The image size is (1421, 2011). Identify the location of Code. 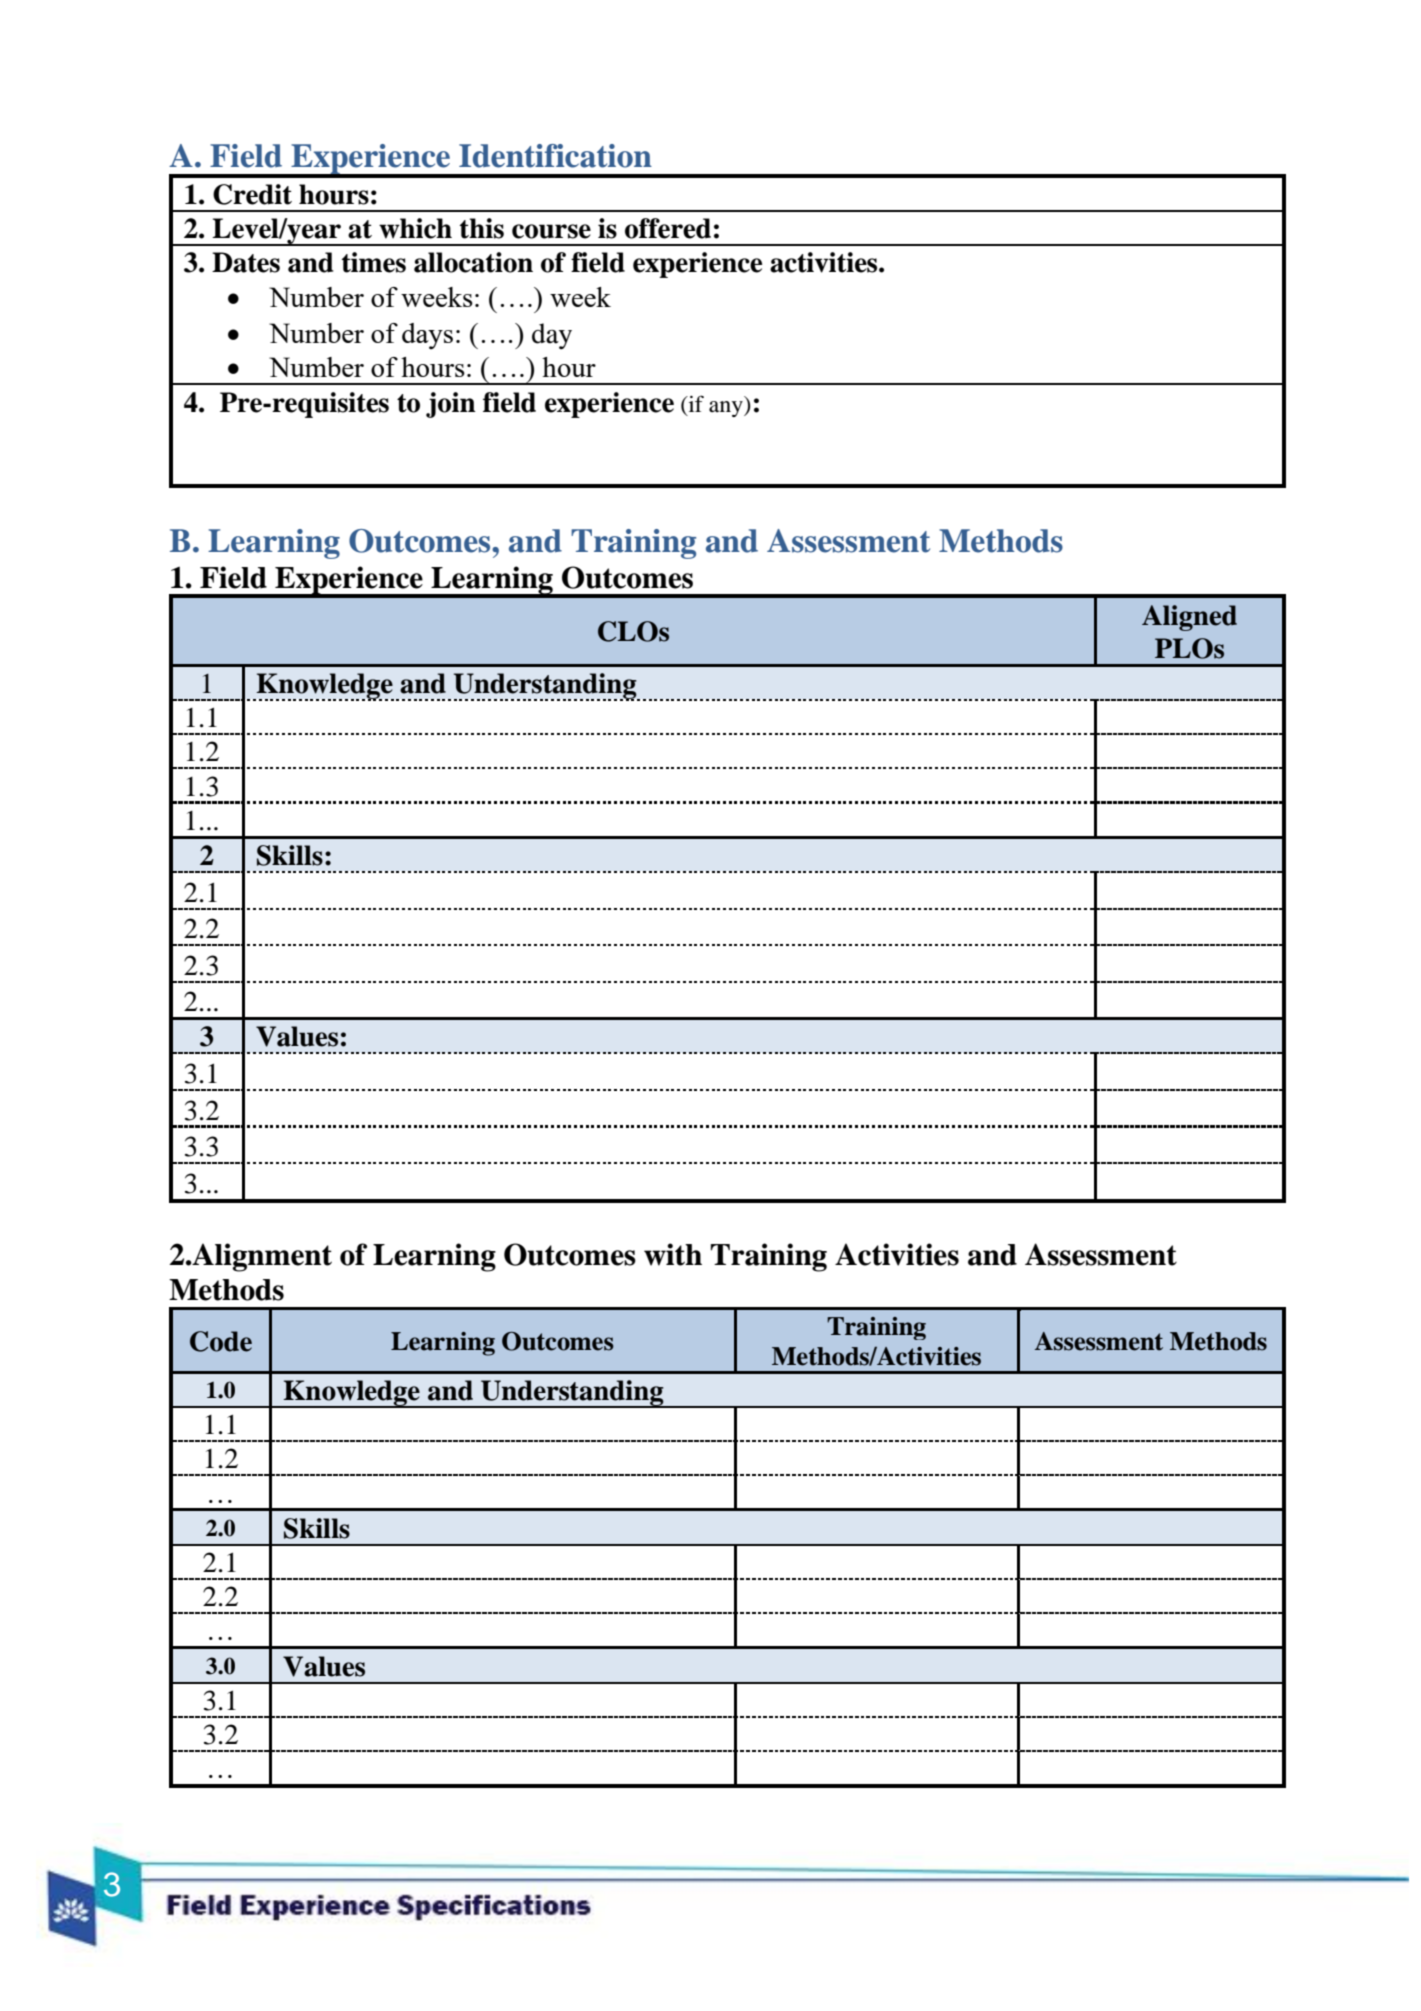
(221, 1341).
